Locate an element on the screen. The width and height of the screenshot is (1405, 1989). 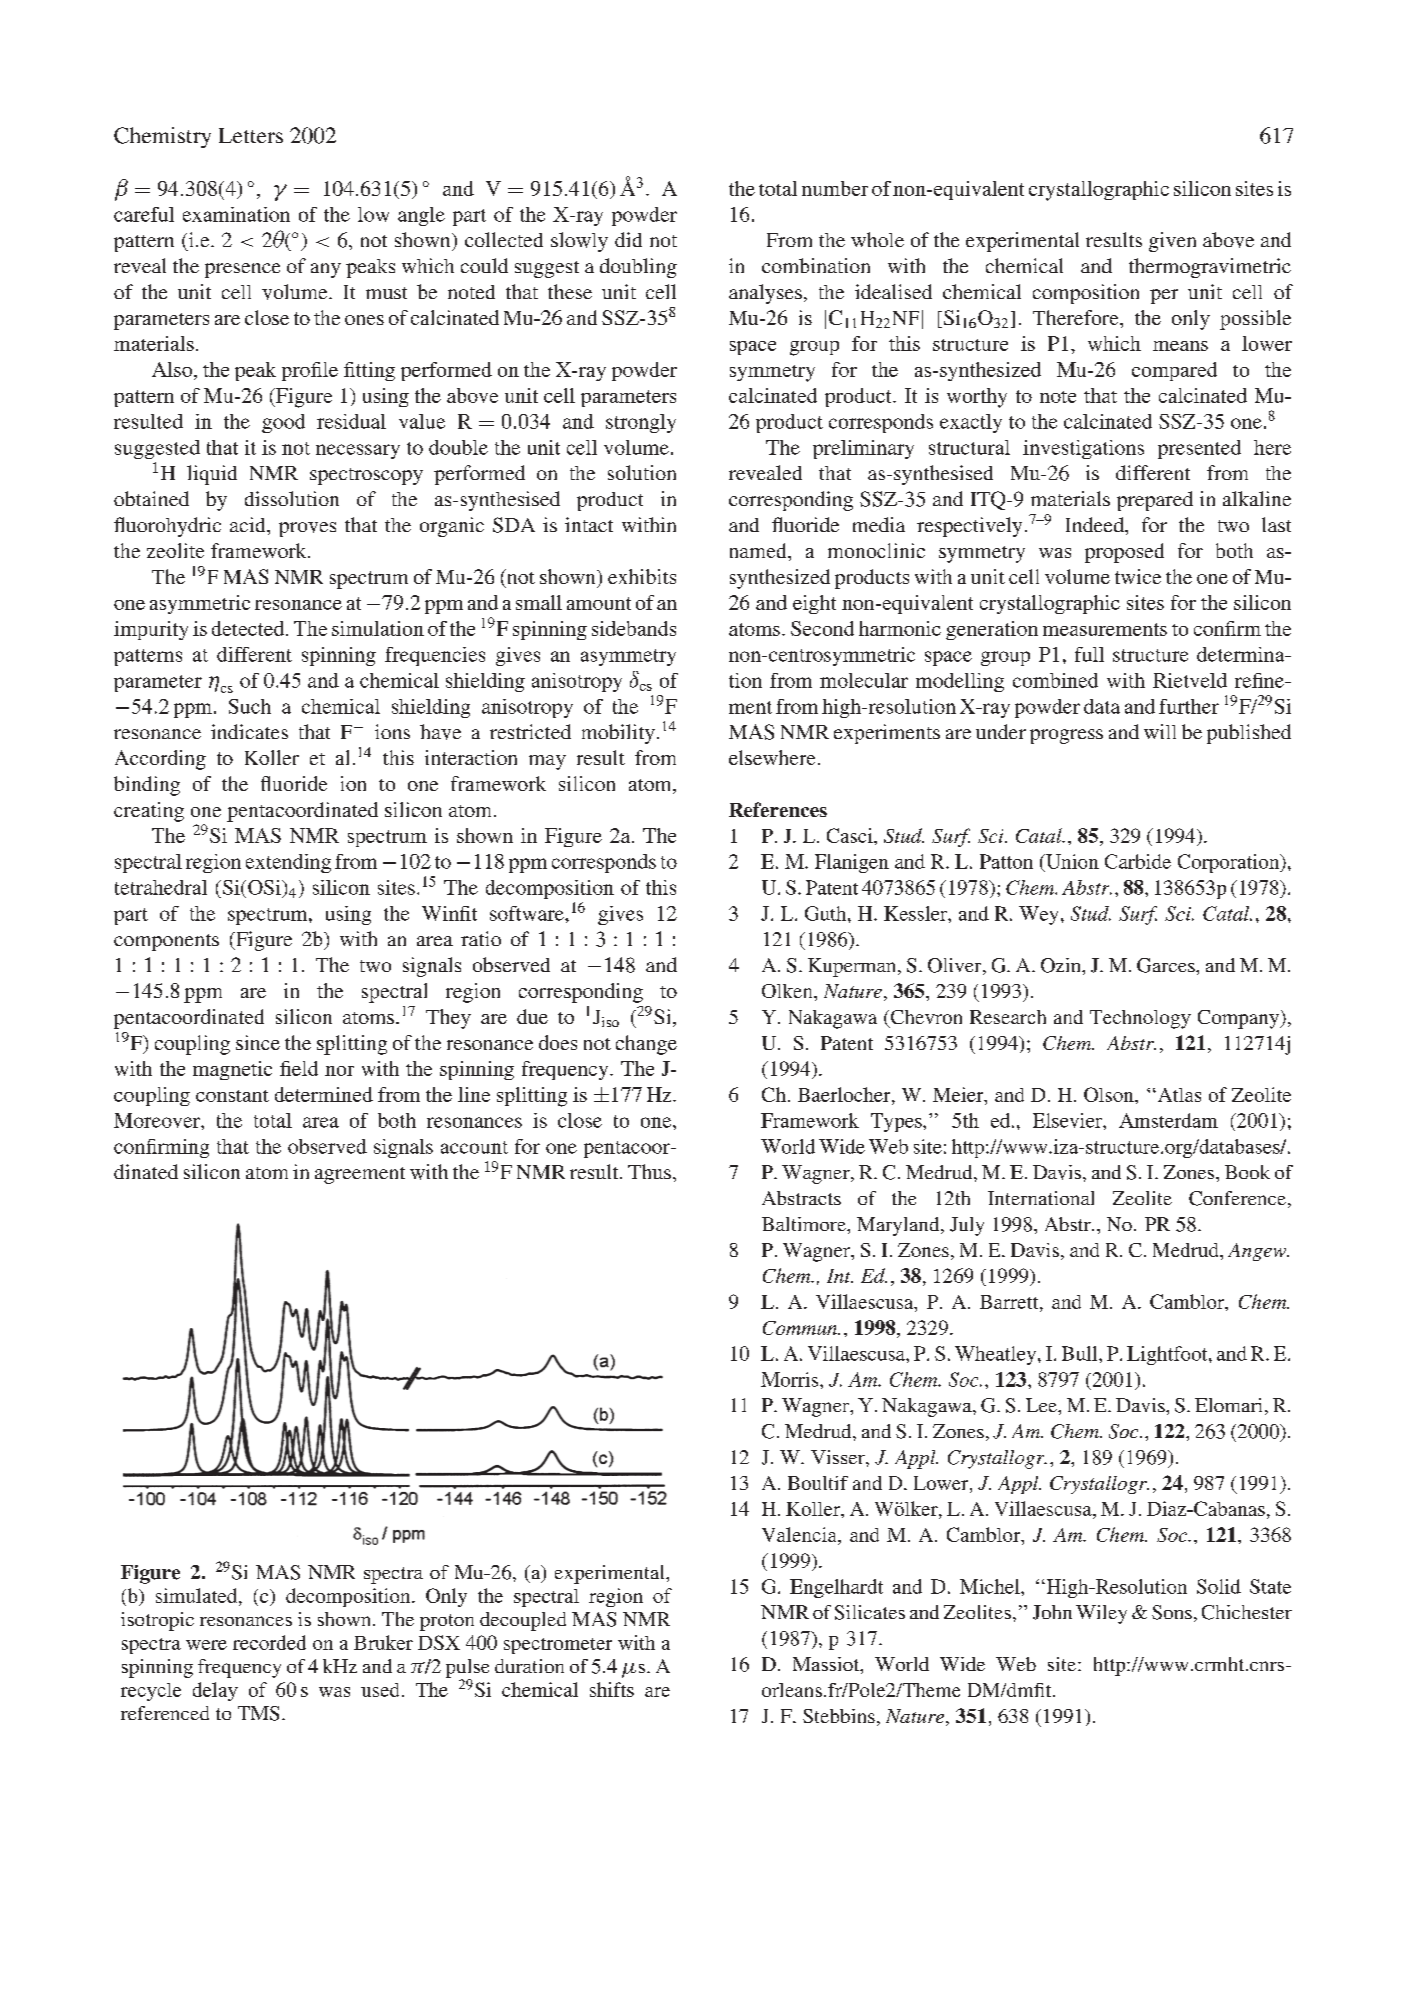
Amsterdam is located at coordinates (1168, 1120).
